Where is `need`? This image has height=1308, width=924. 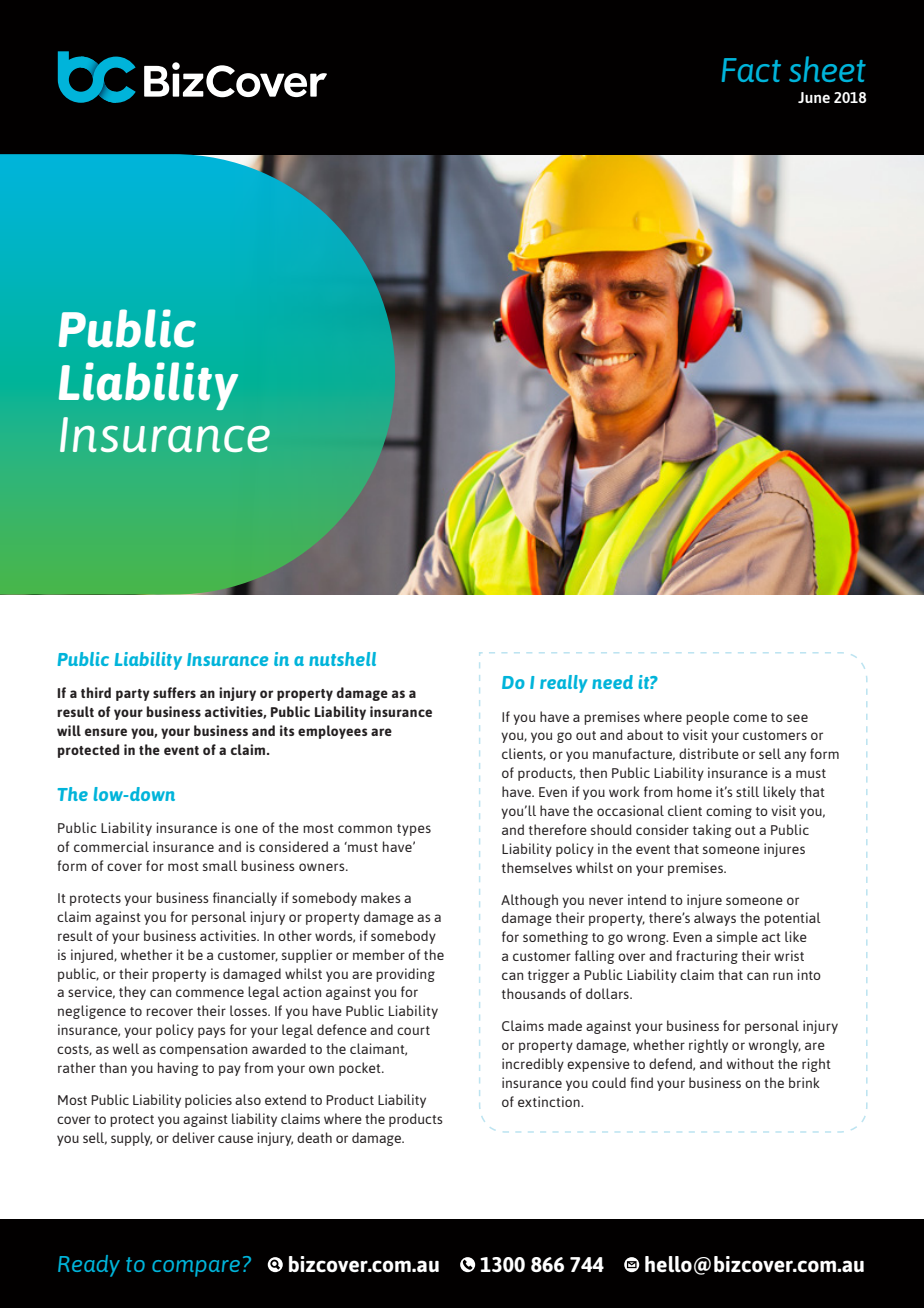 need is located at coordinates (612, 682).
